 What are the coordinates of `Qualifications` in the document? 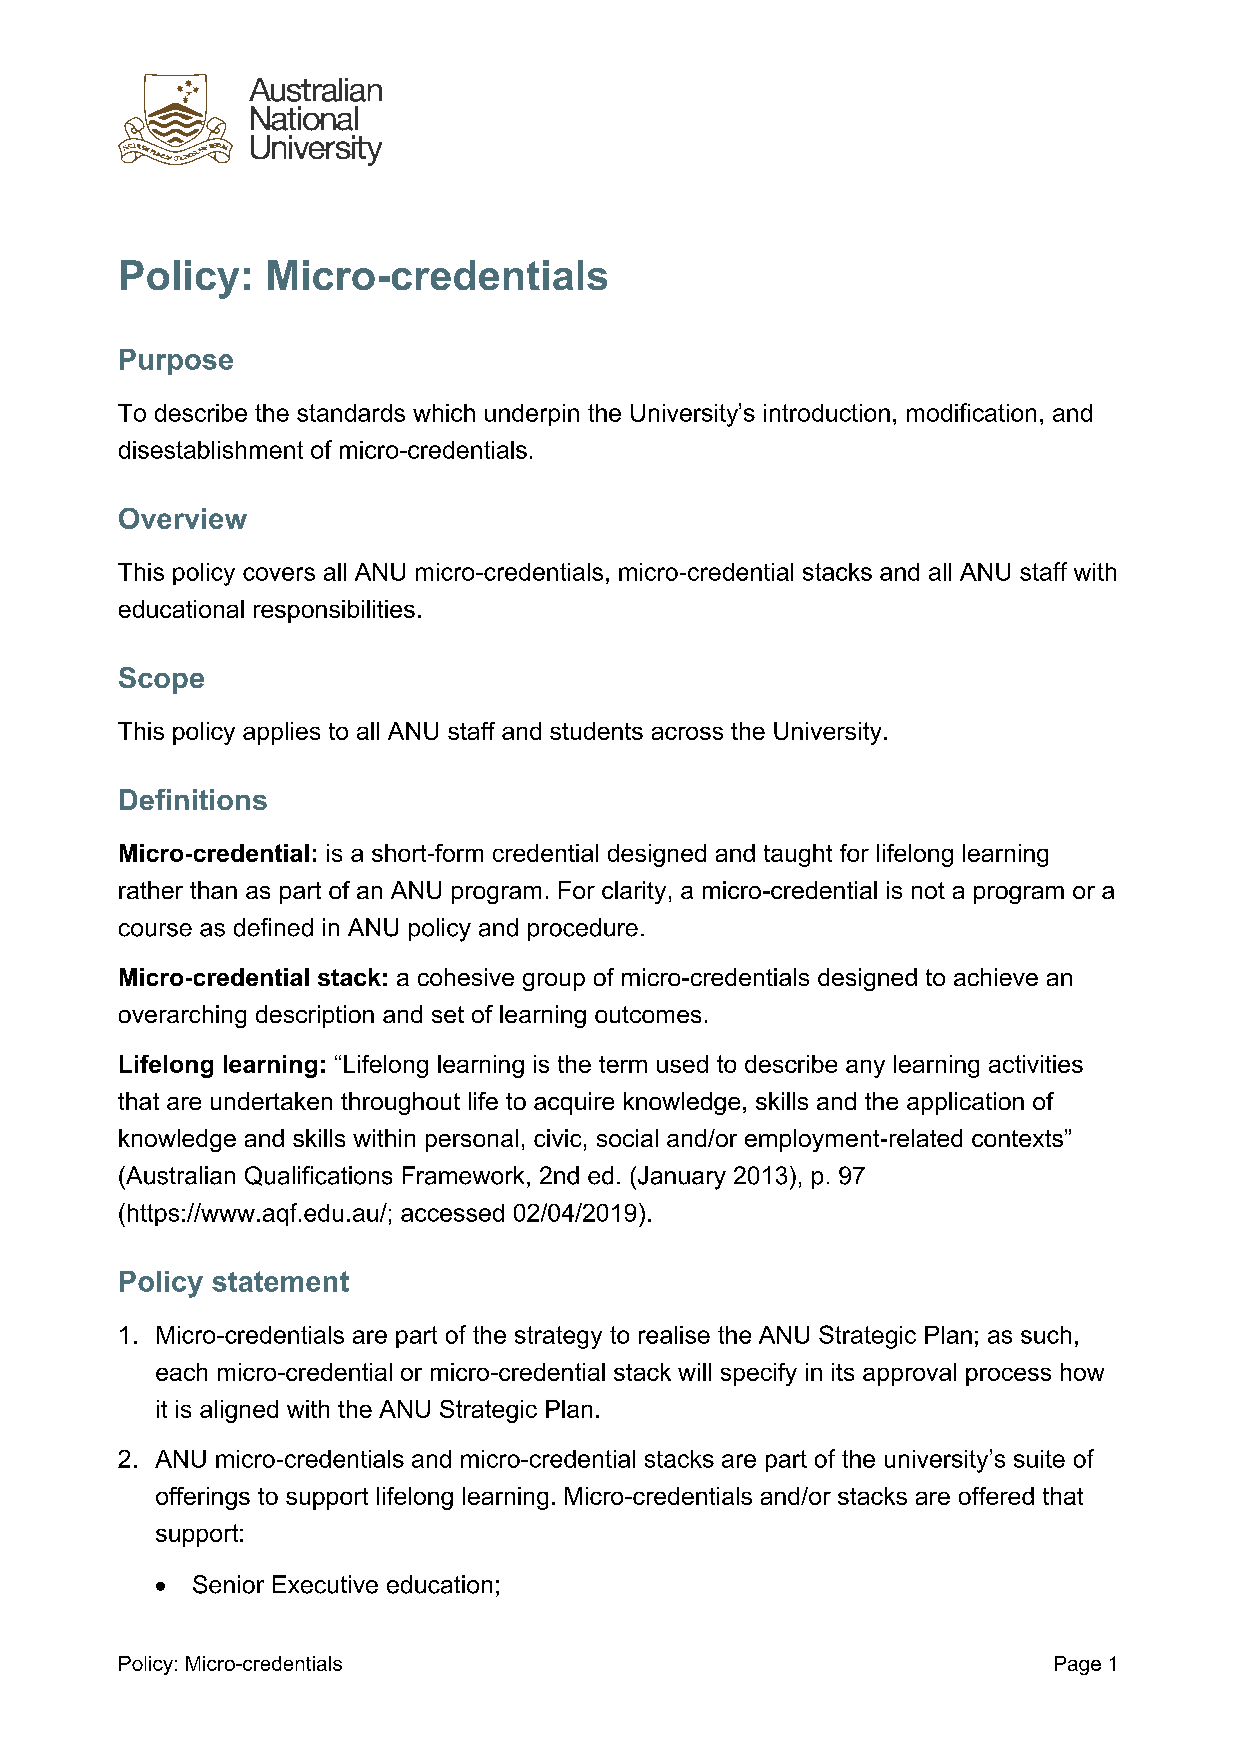 It's located at (318, 1176).
